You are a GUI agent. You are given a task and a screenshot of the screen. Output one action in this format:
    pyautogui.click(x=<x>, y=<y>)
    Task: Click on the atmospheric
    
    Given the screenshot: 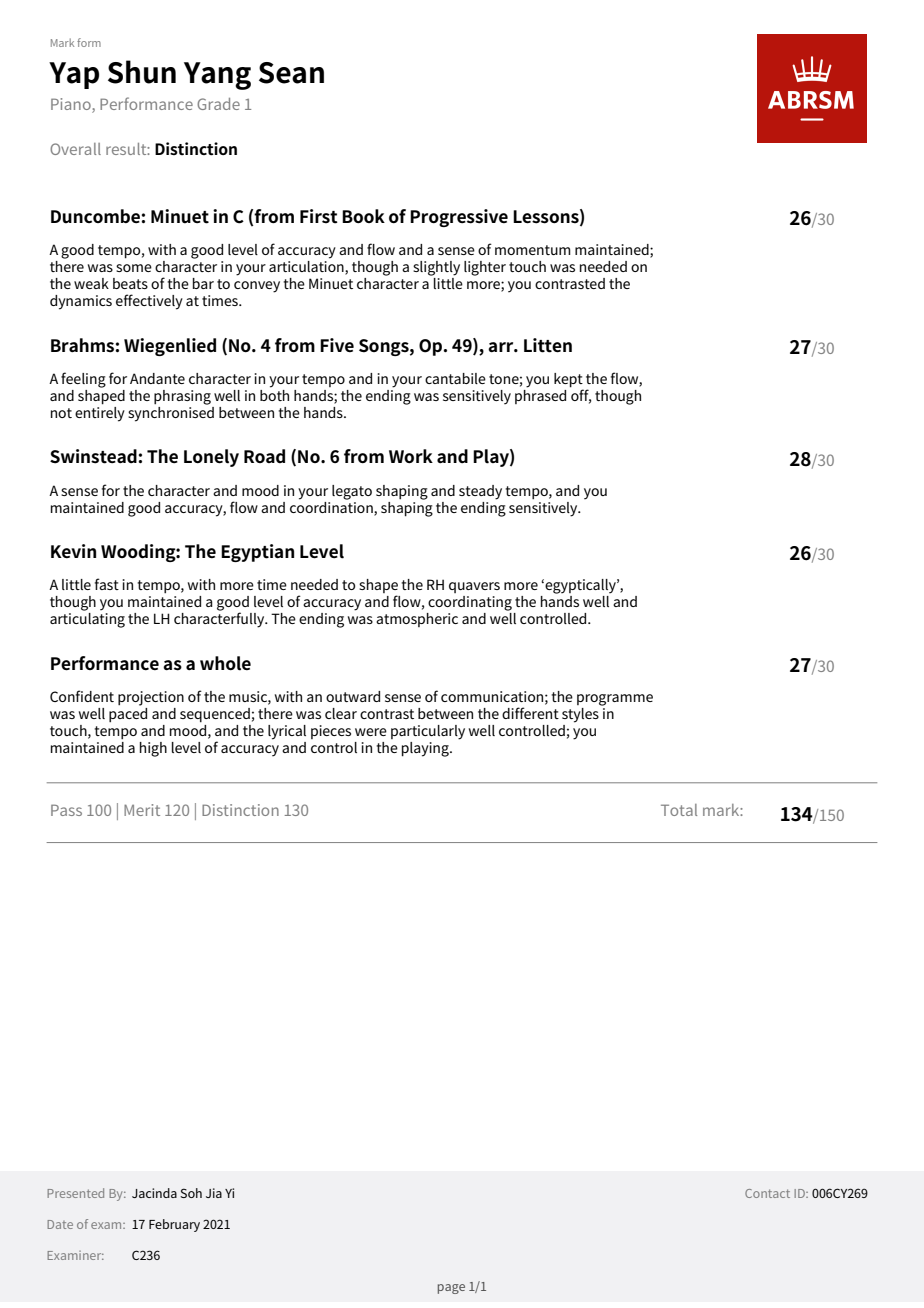 What is the action you would take?
    pyautogui.click(x=417, y=620)
